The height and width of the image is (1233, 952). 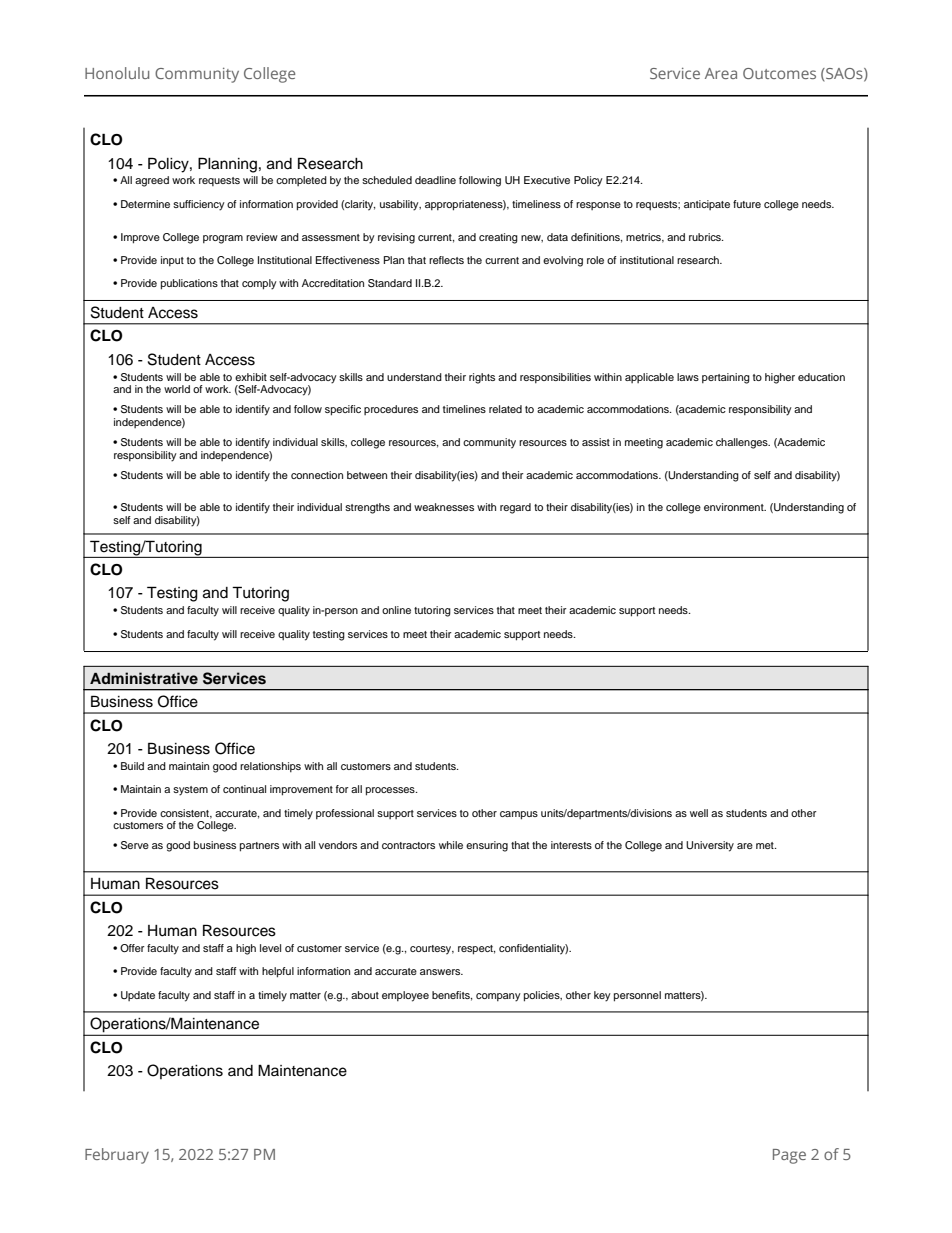 What do you see at coordinates (117, 1156) in the image?
I see `February` at bounding box center [117, 1156].
